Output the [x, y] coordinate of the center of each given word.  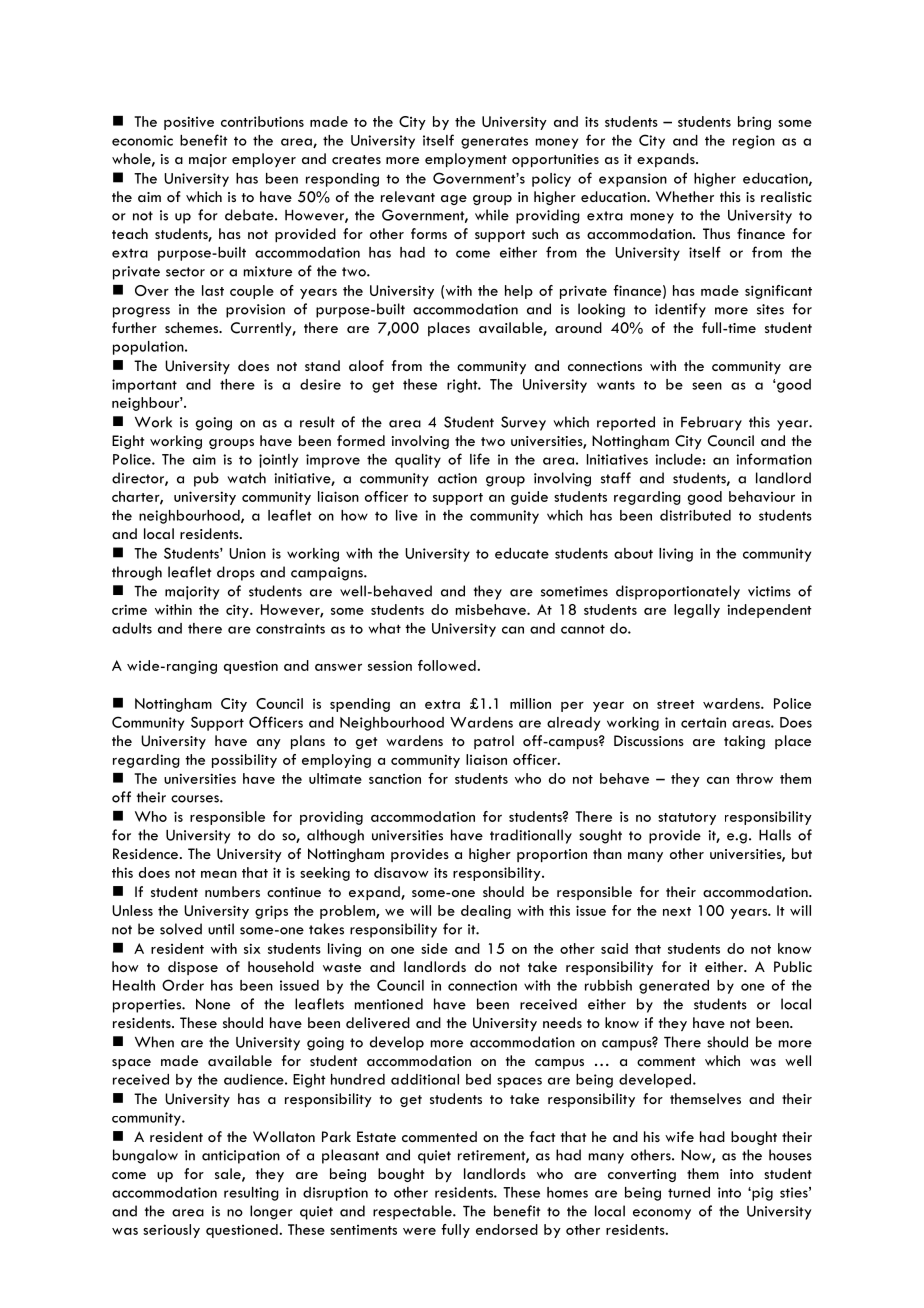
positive [189, 123]
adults [132, 628]
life [480, 459]
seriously [171, 1231]
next [677, 911]
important [144, 386]
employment [466, 160]
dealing [486, 912]
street [676, 704]
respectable [413, 1212]
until [221, 929]
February [711, 423]
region [754, 142]
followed [448, 665]
